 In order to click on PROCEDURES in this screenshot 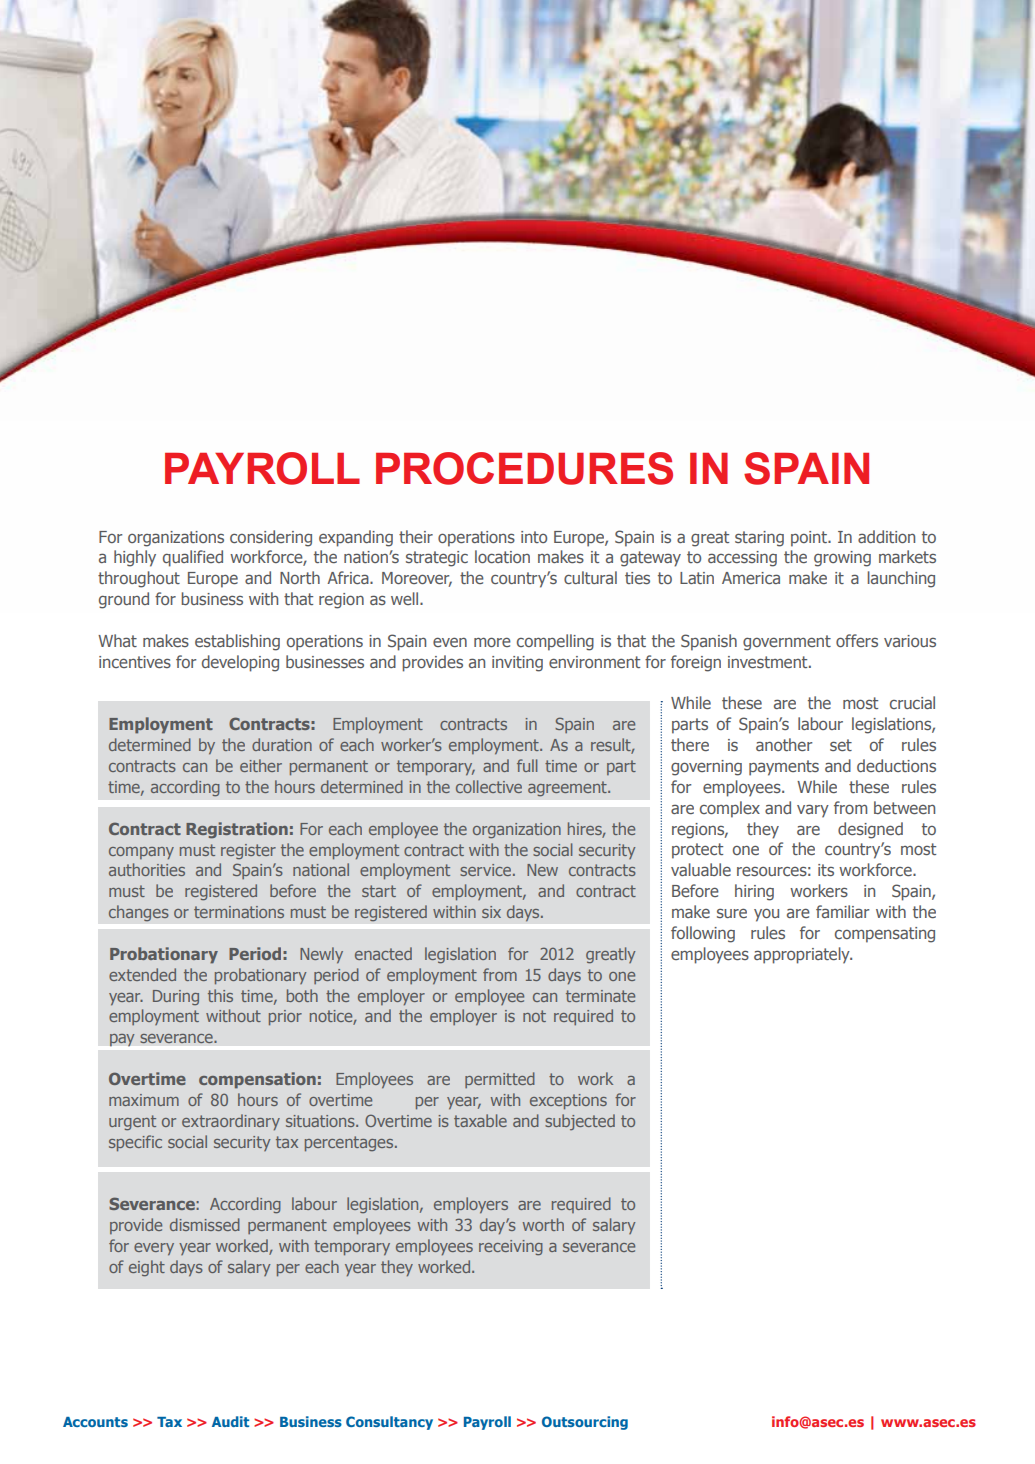, I will do `click(524, 468)`.
